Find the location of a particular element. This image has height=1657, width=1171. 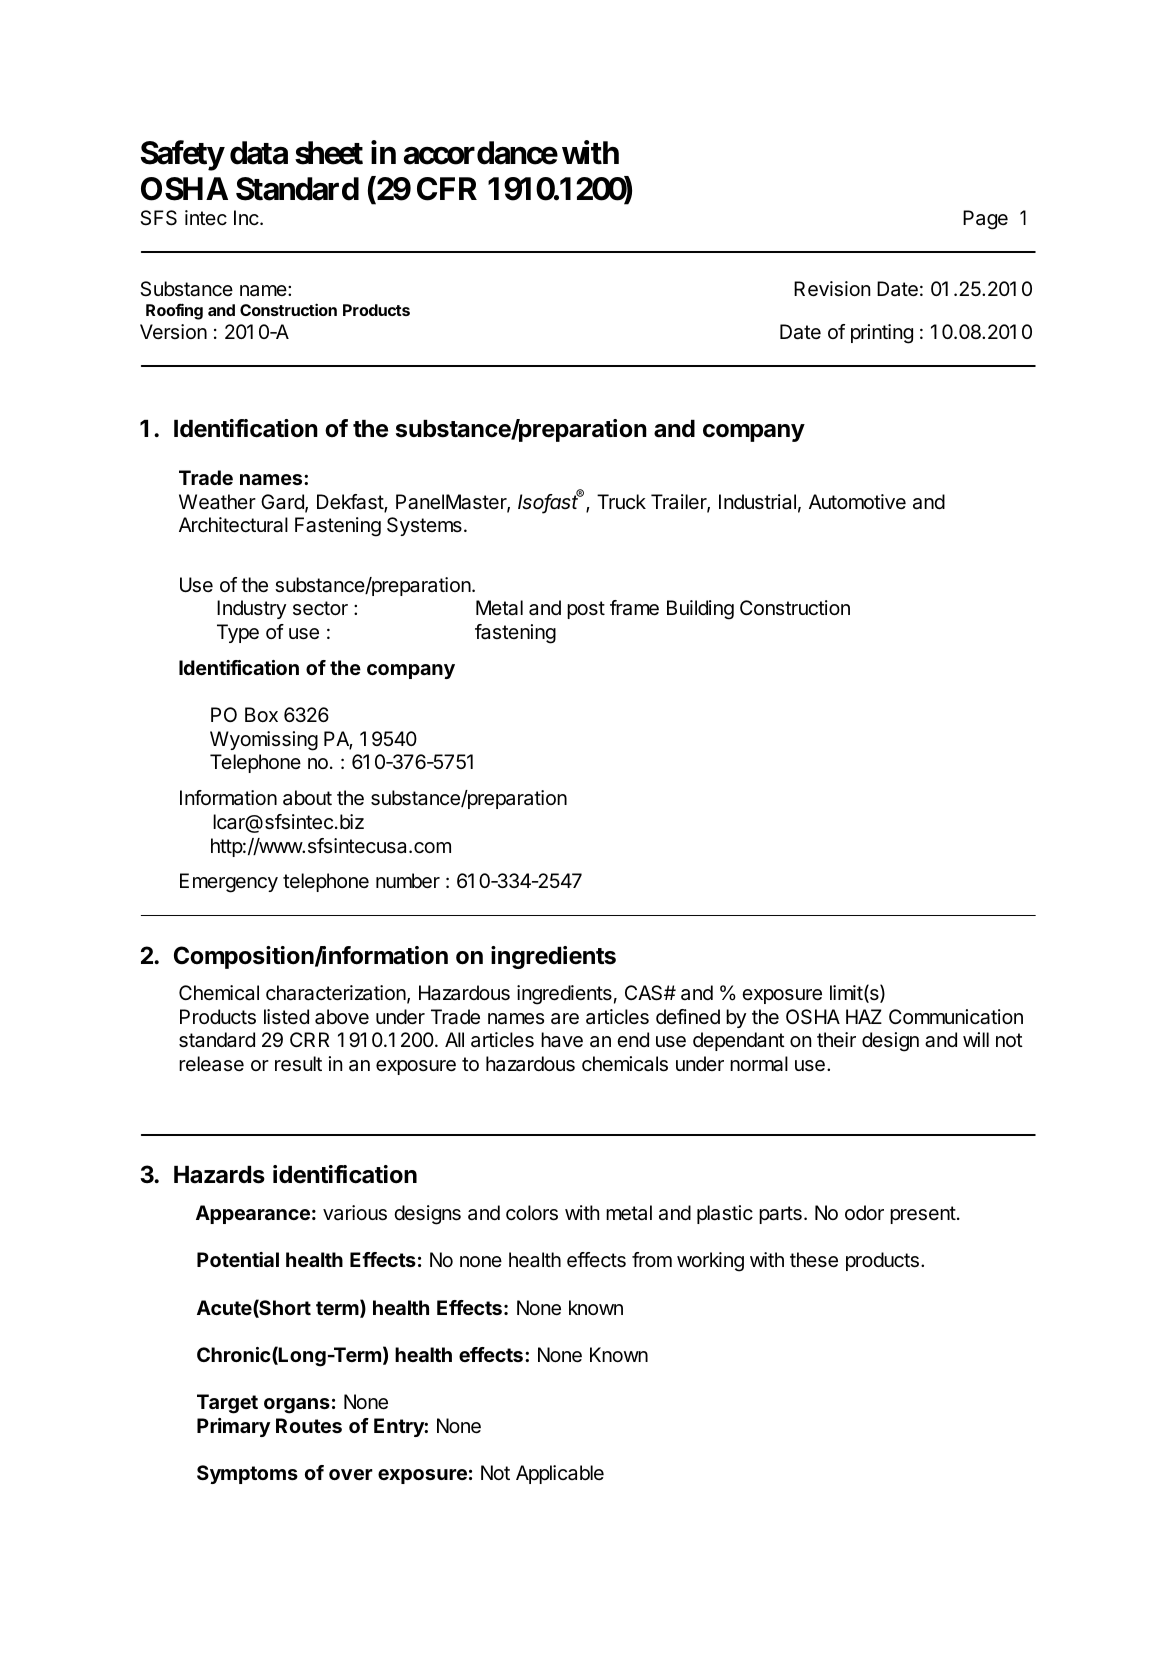

Primary is located at coordinates (234, 1427).
